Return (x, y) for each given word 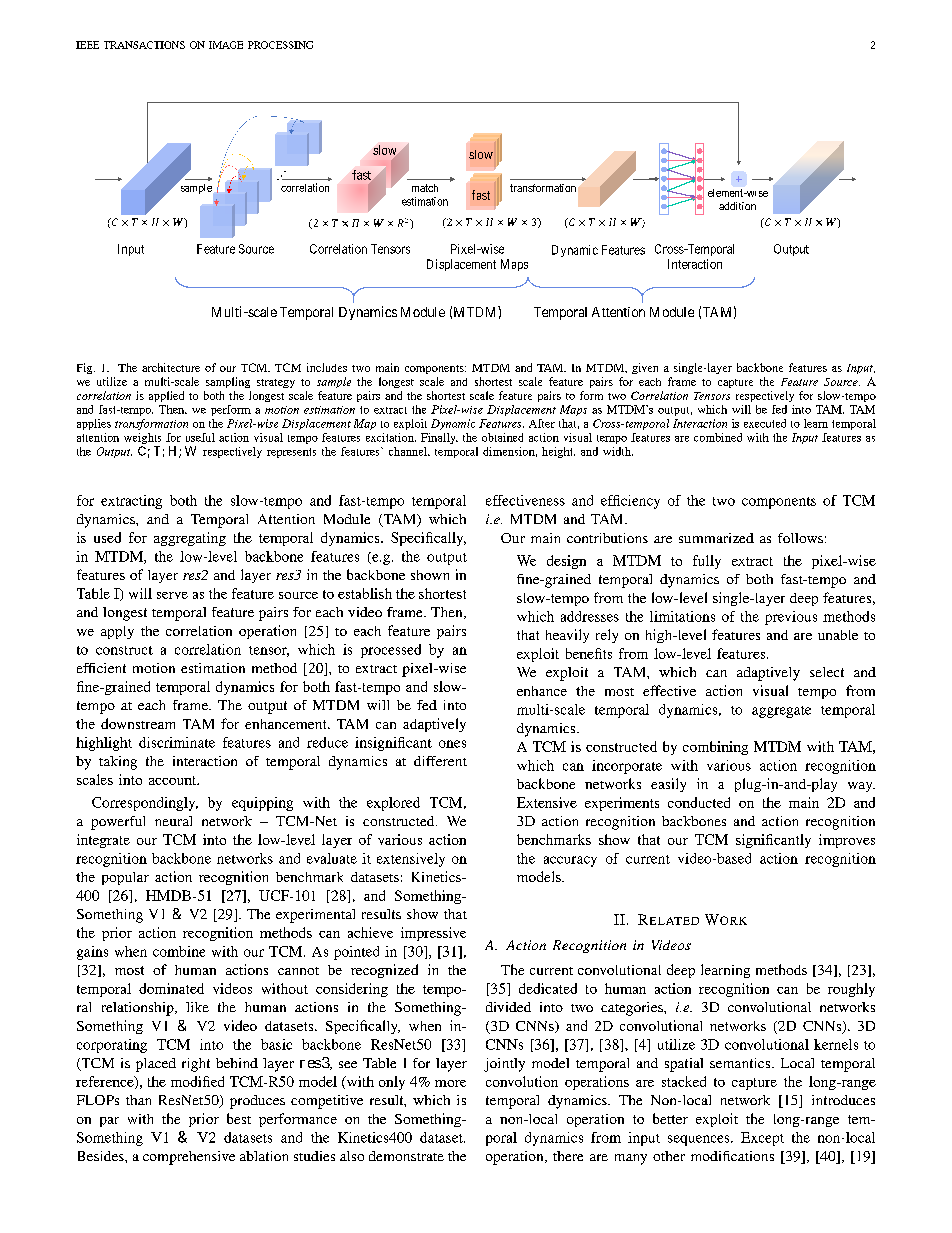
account (174, 780)
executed (765, 423)
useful (200, 437)
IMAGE (226, 45)
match (425, 188)
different (440, 761)
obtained (502, 437)
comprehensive (189, 1158)
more (450, 1083)
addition (737, 206)
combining (715, 748)
